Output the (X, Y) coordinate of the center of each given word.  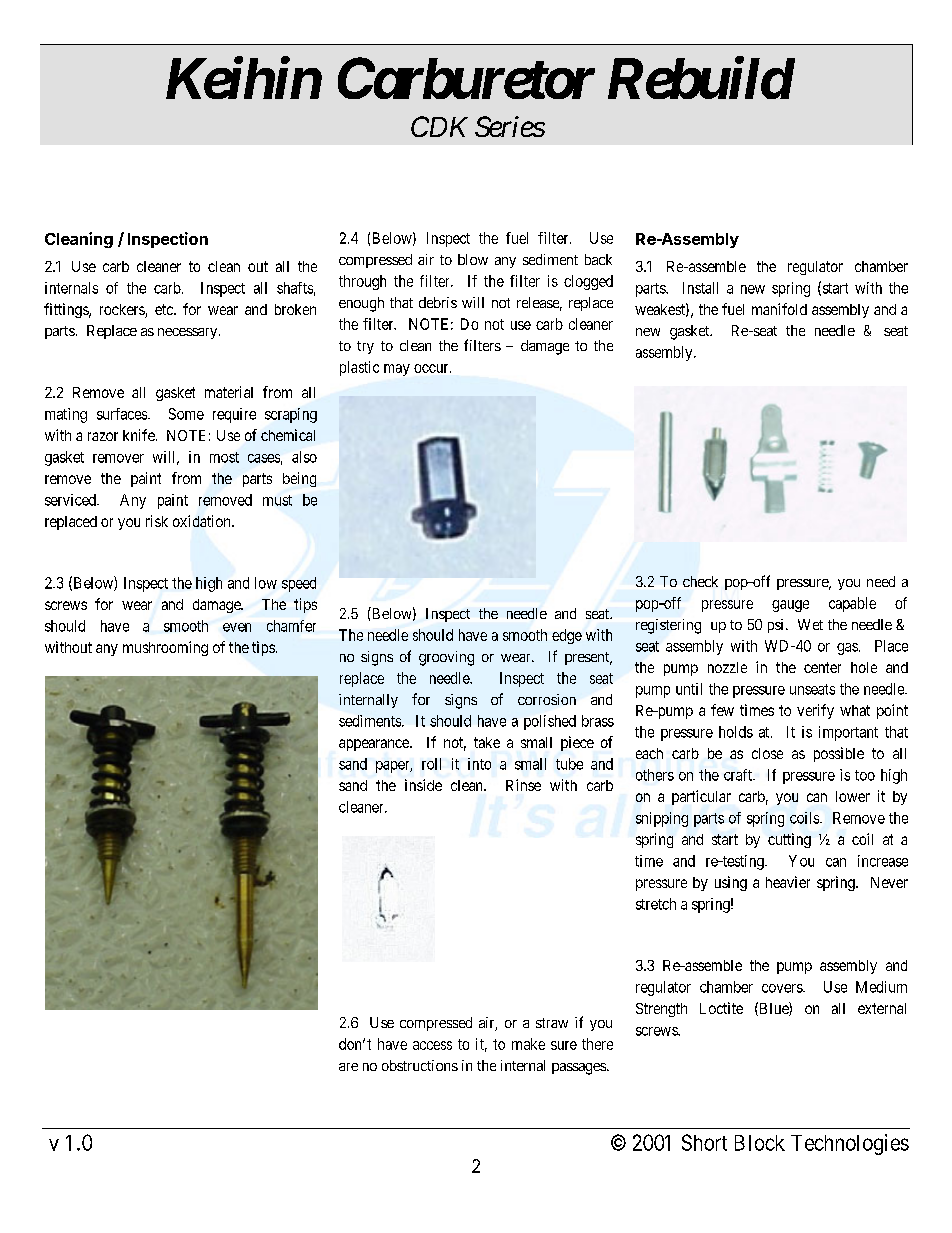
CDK (439, 126)
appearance (375, 745)
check (700, 581)
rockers (122, 309)
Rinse (523, 785)
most (224, 457)
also (304, 457)
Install (700, 288)
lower (853, 796)
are (348, 1067)
